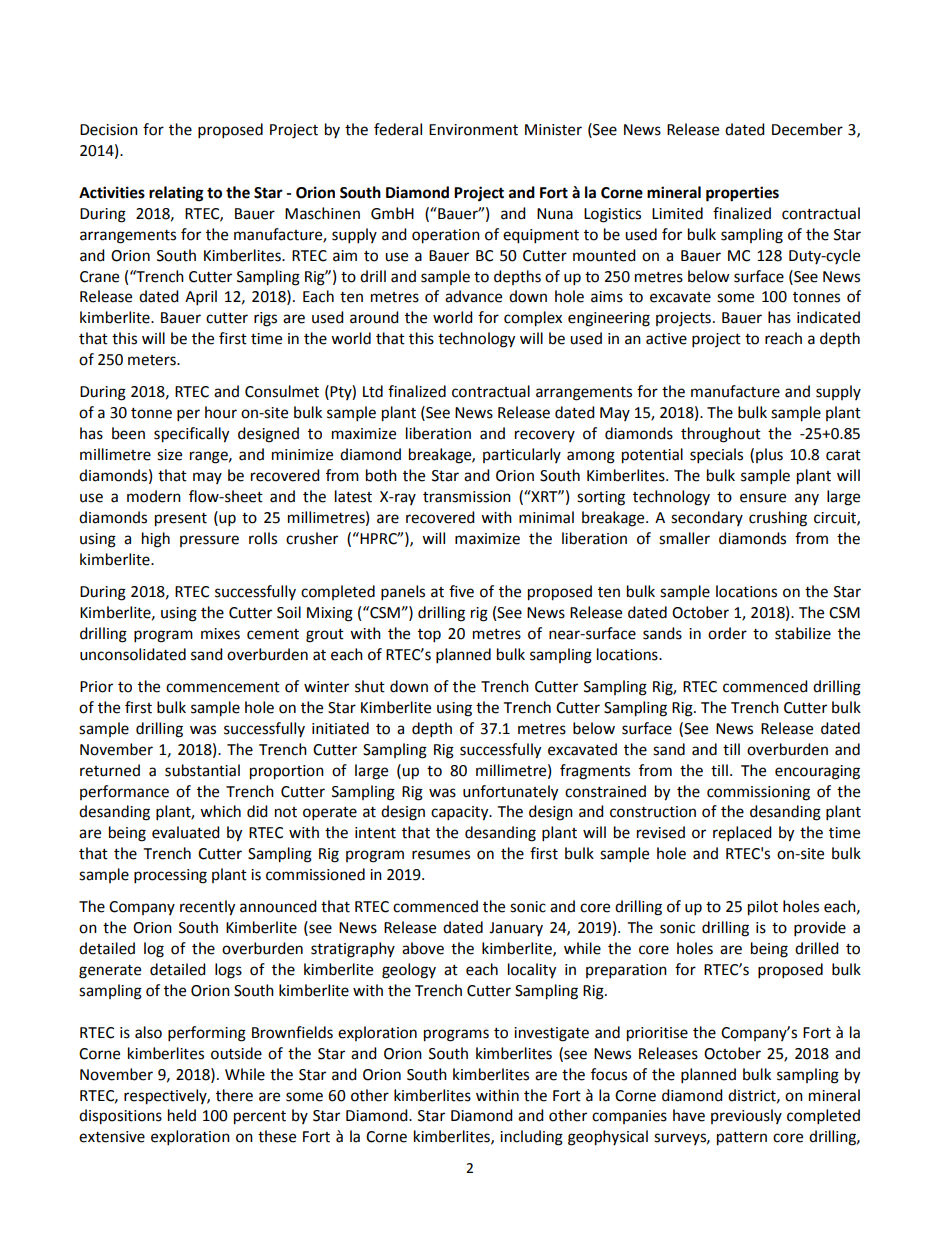 The image size is (952, 1233). What do you see at coordinates (467, 497) in the screenshot?
I see `transmission` at bounding box center [467, 497].
